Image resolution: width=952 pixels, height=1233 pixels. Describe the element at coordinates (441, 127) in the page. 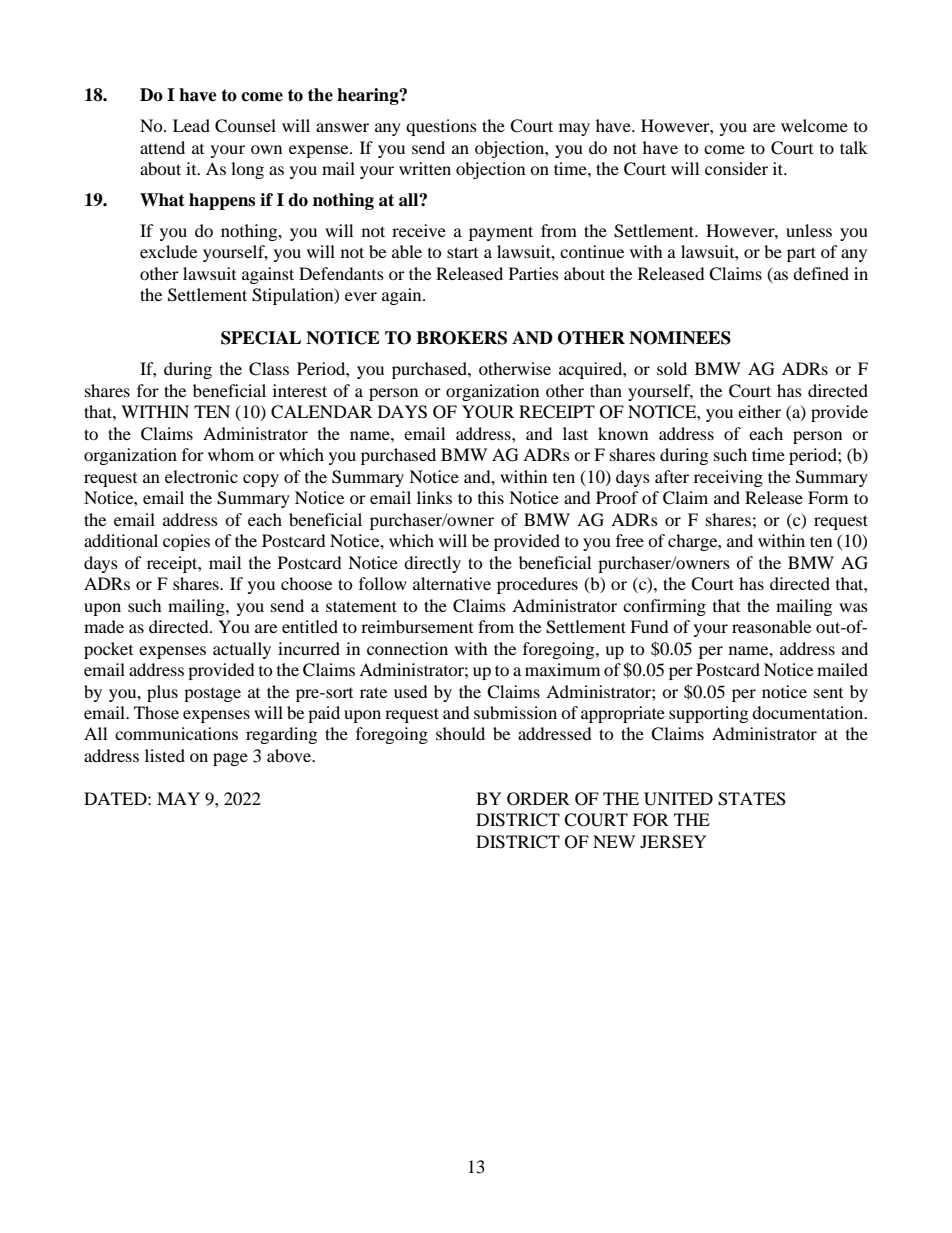

I see `questions` at that location.
